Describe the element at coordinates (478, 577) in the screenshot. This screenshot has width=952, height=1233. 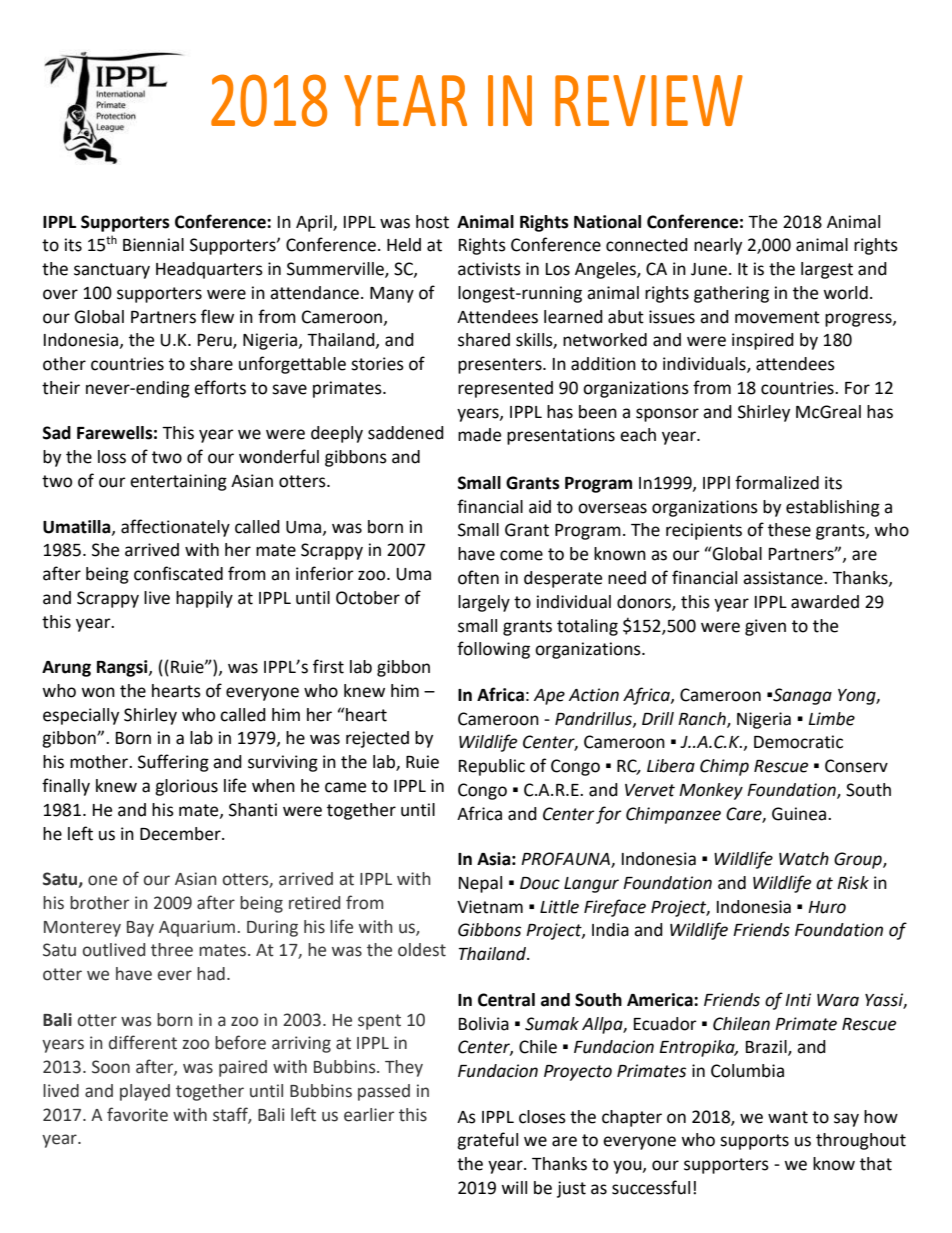
I see `often` at that location.
